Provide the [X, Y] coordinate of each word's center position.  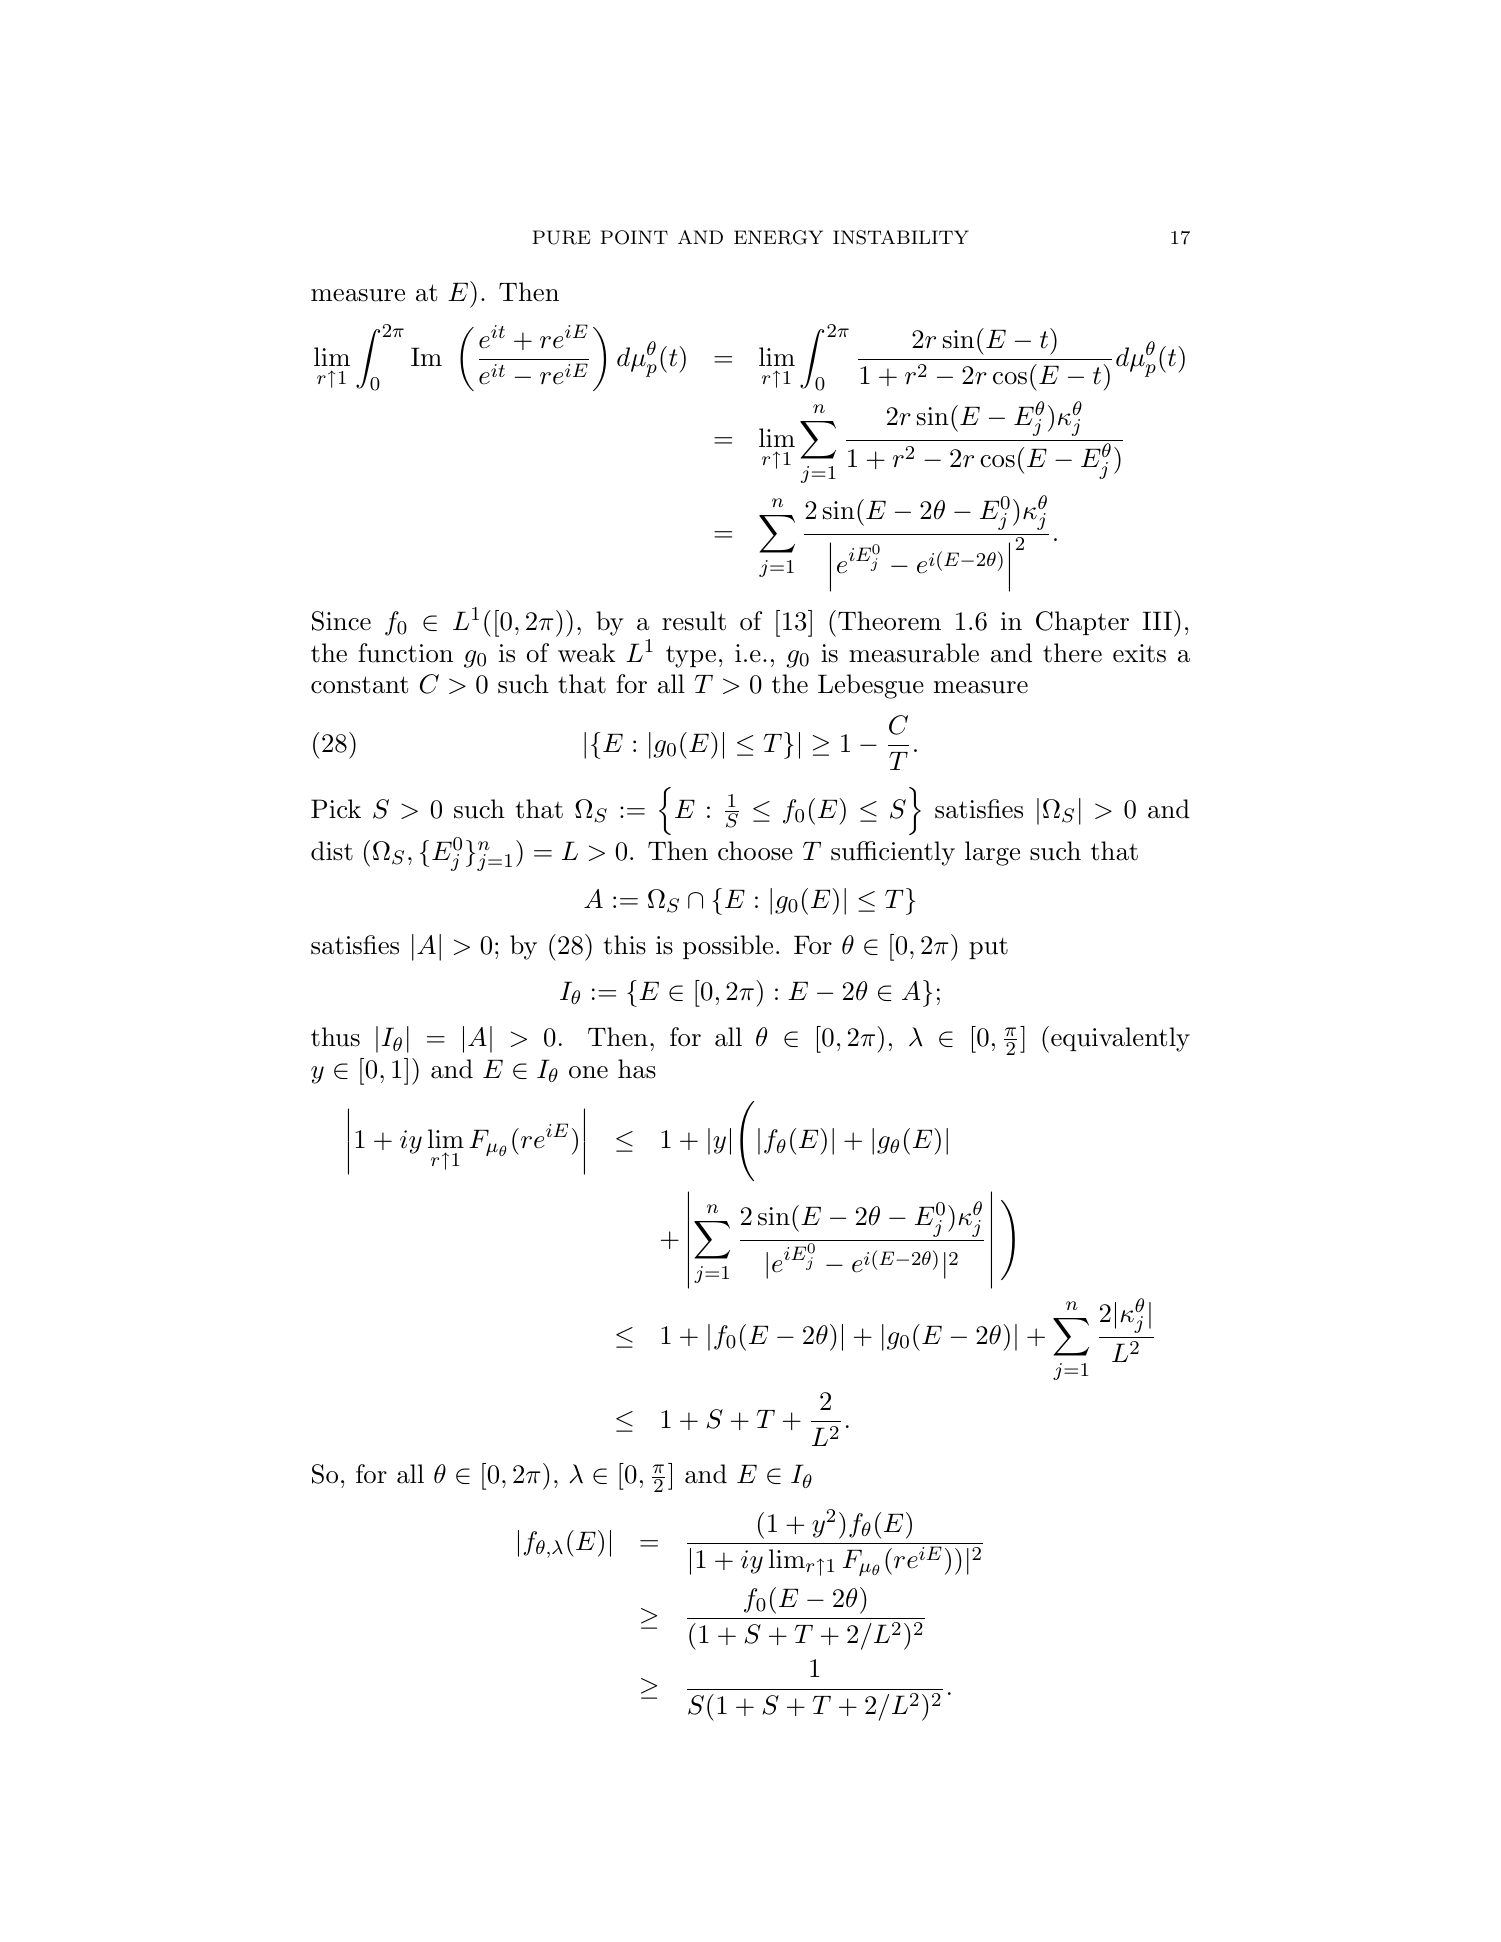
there [1072, 653]
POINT [634, 237]
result [694, 621]
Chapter [1082, 623]
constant [359, 685]
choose [755, 851]
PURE [561, 237]
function [405, 653]
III [1157, 620]
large [992, 853]
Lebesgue [871, 686]
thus [335, 1037]
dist [332, 851]
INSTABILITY [901, 237]
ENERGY [778, 237]
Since [341, 621]
